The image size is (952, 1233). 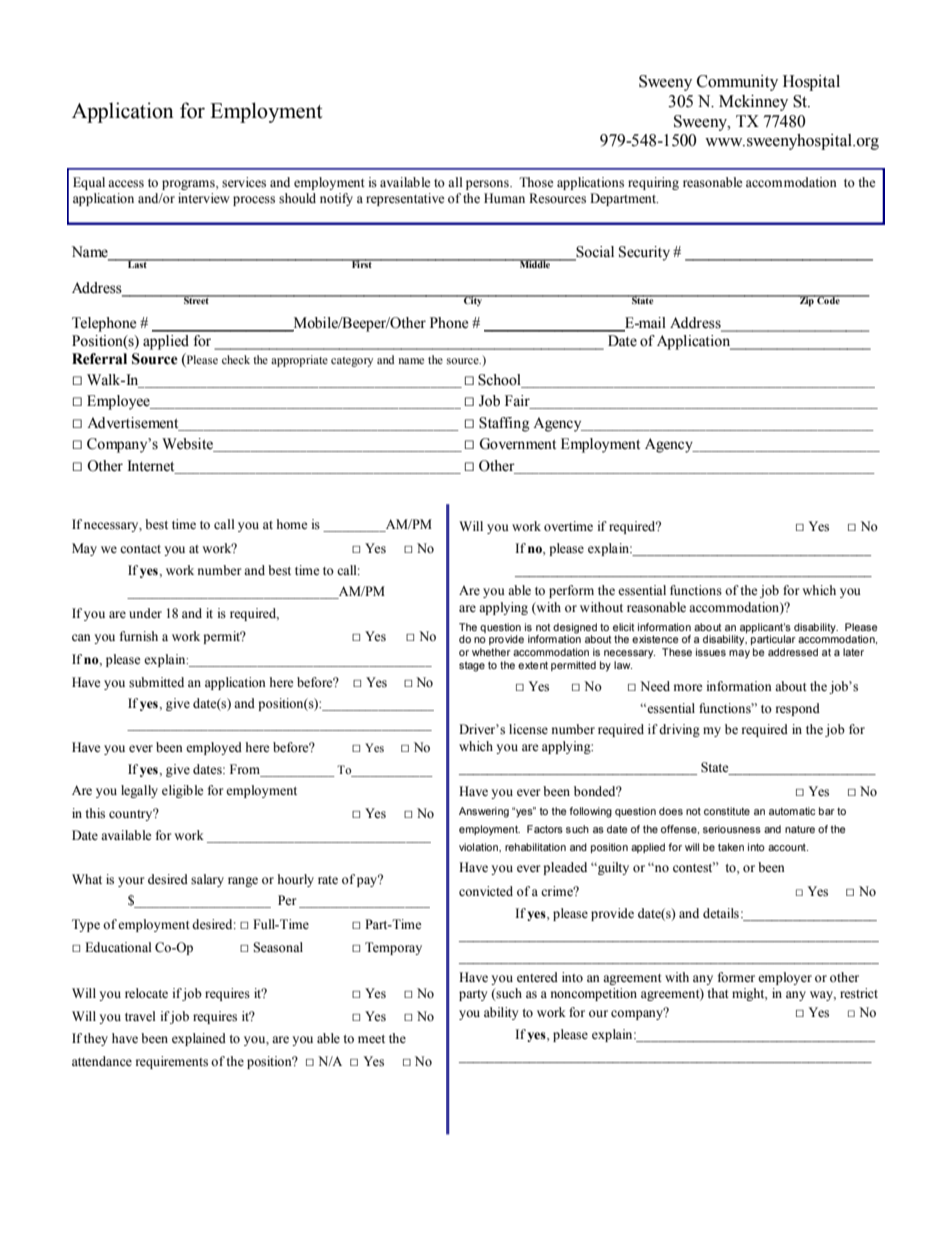 I want to click on salary, so click(x=207, y=880).
